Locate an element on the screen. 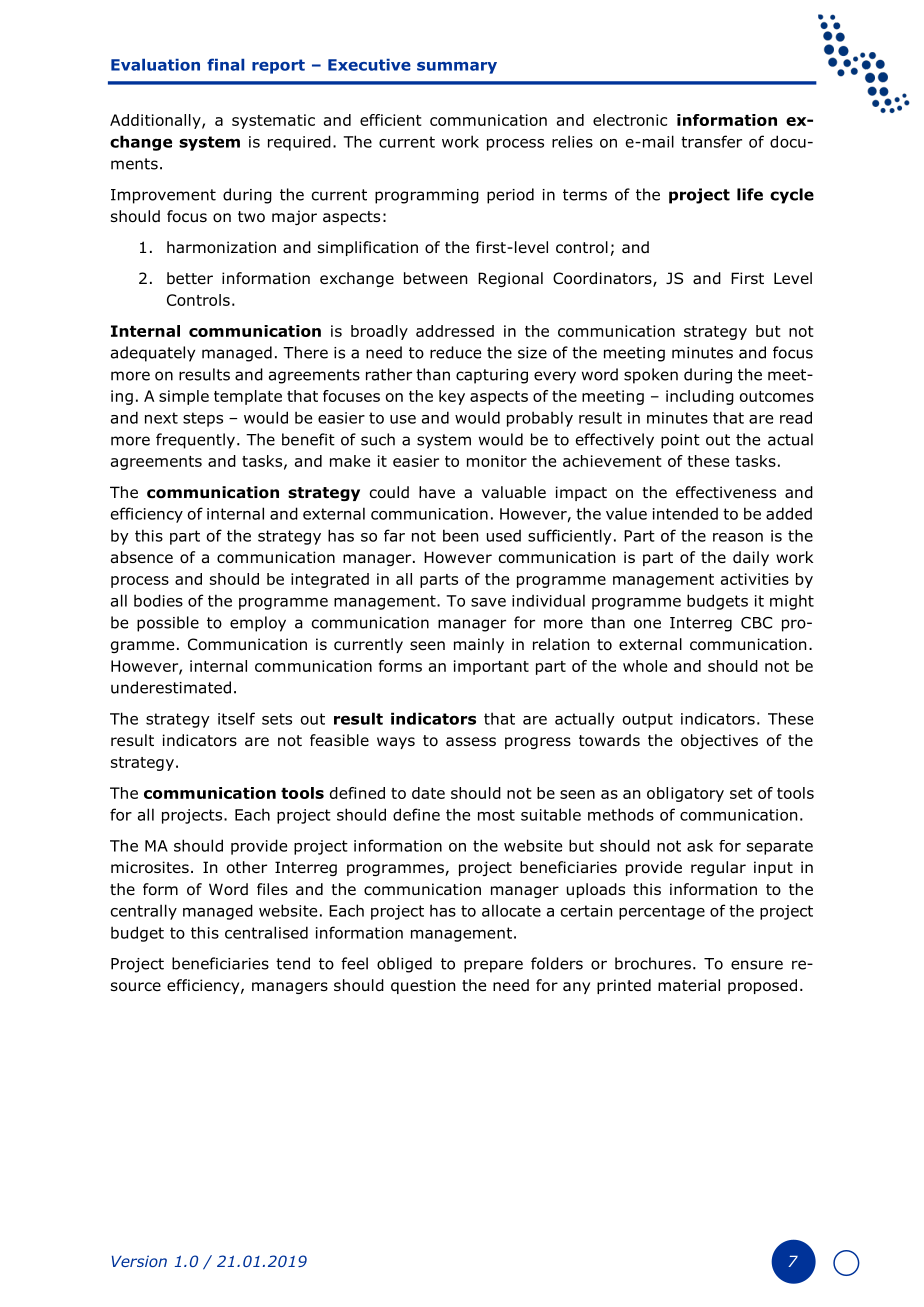 The image size is (924, 1307). CBC is located at coordinates (756, 623).
